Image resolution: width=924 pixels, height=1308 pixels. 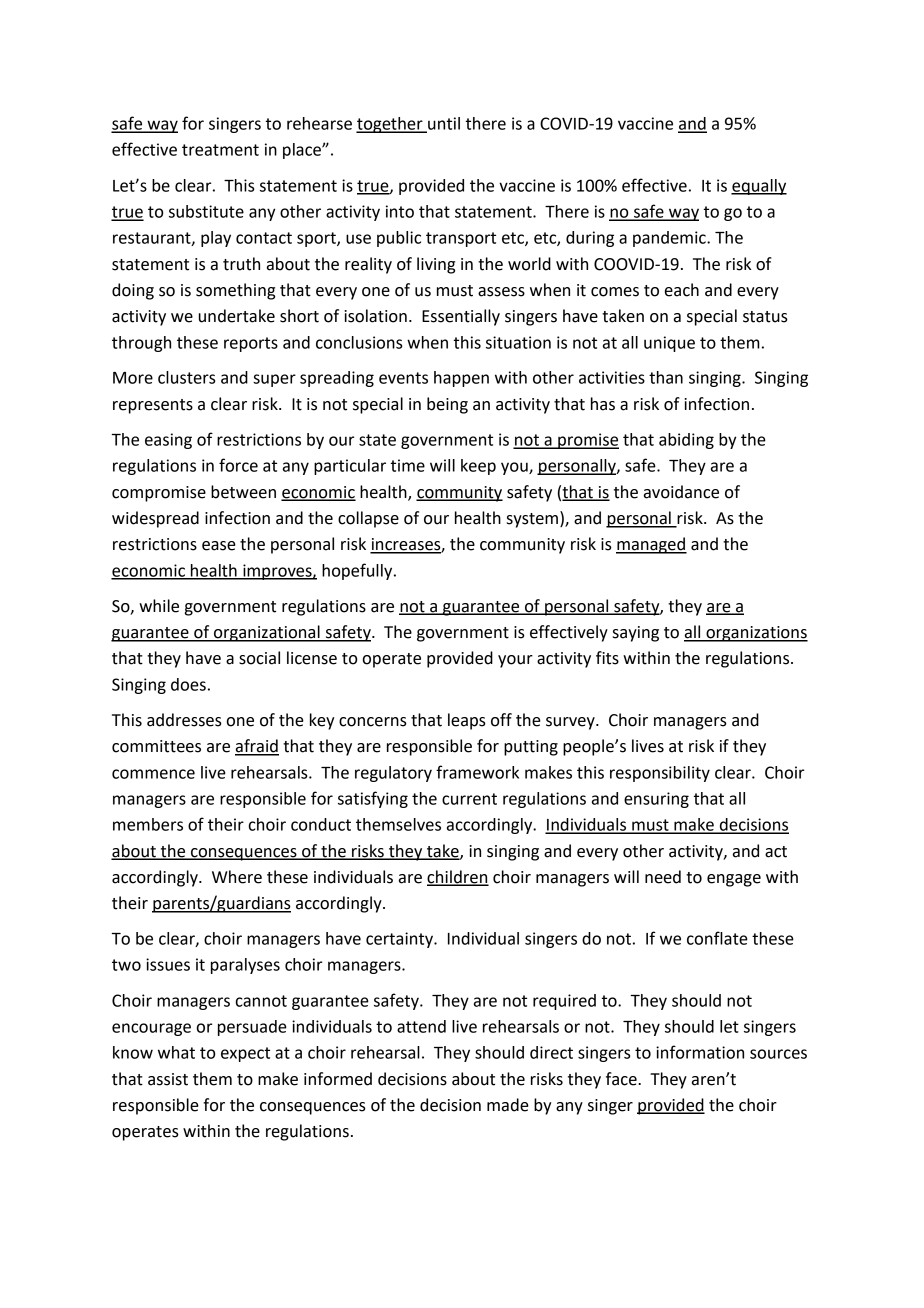 What do you see at coordinates (443, 124) in the screenshot?
I see `until` at bounding box center [443, 124].
